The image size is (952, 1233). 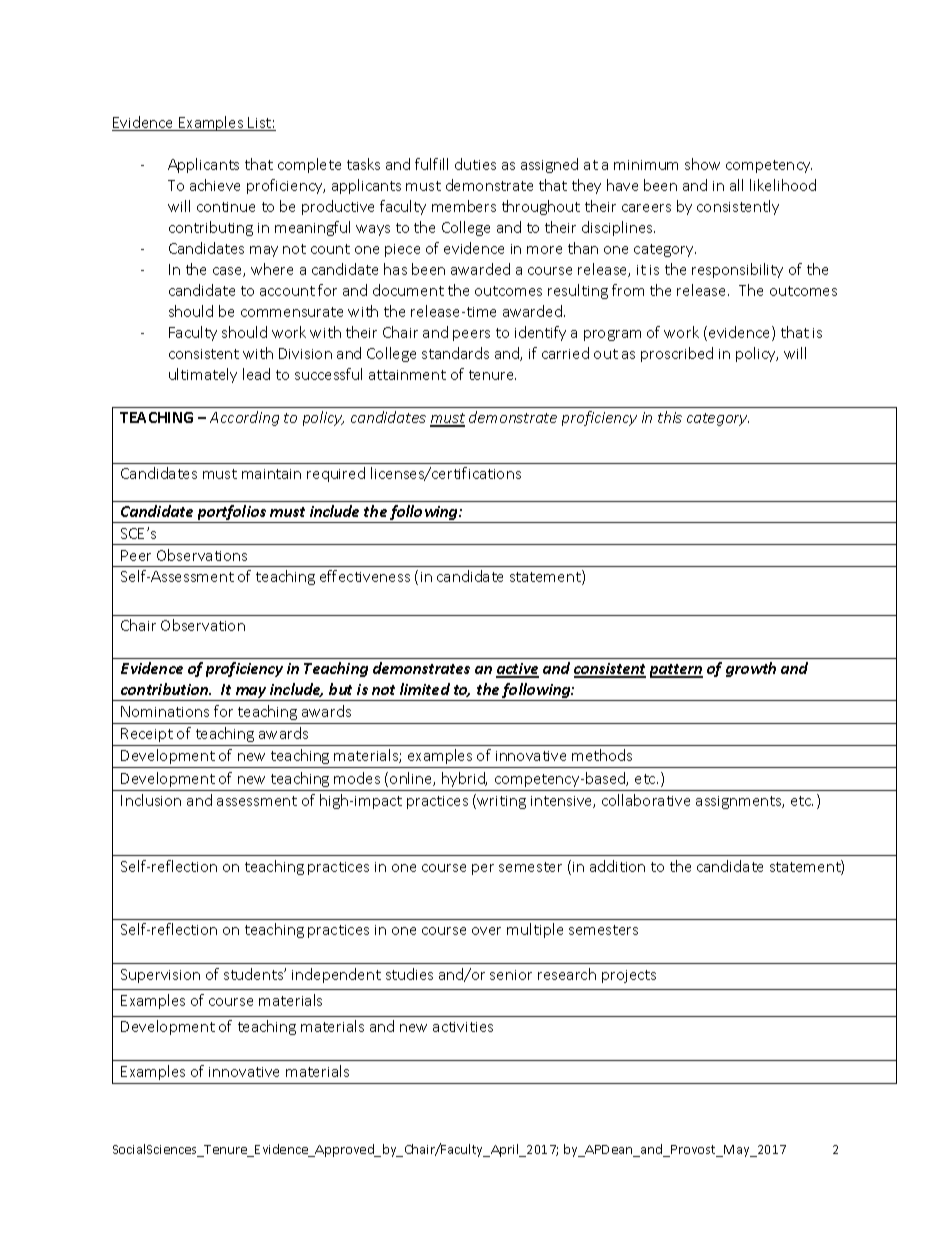 What do you see at coordinates (676, 671) in the screenshot?
I see `pattern` at bounding box center [676, 671].
